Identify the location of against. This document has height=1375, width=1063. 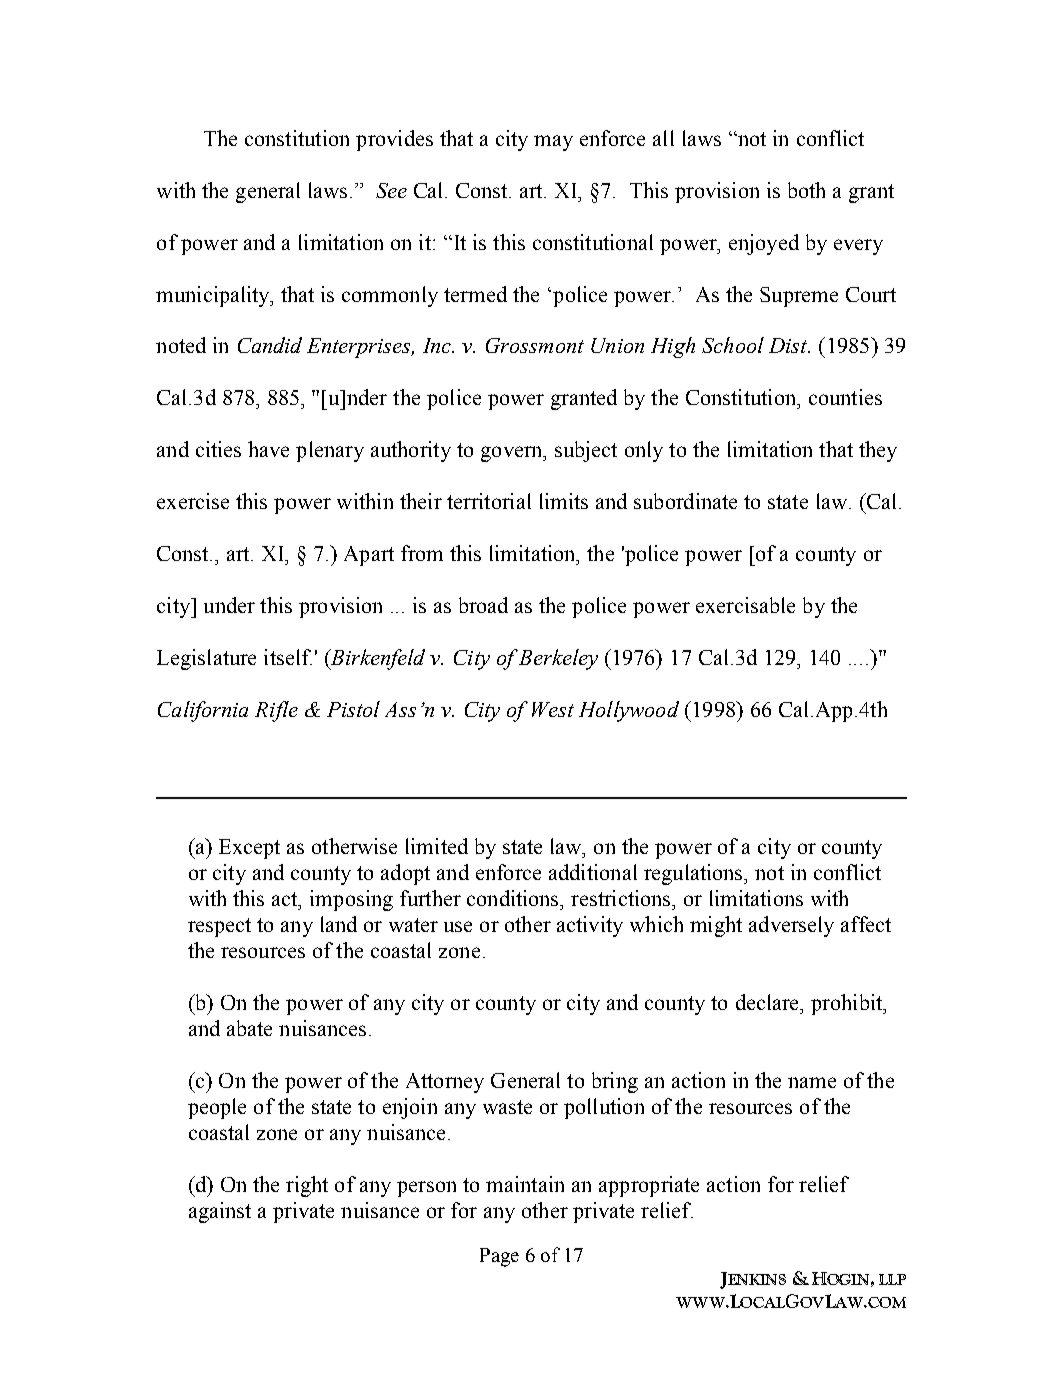
(220, 1212).
